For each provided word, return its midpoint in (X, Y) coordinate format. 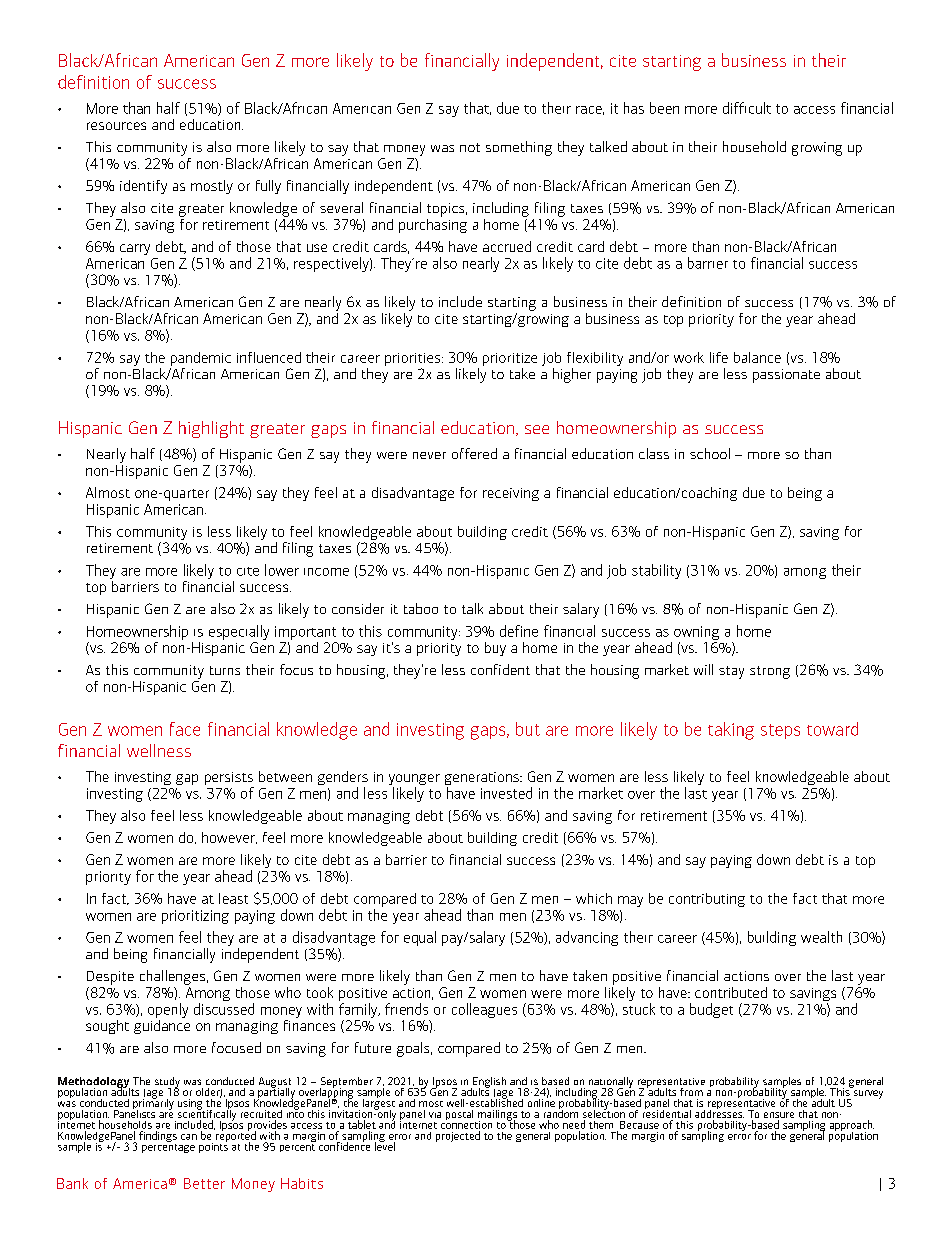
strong (770, 672)
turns (225, 670)
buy (495, 649)
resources (116, 126)
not (470, 147)
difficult (747, 108)
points (213, 1146)
